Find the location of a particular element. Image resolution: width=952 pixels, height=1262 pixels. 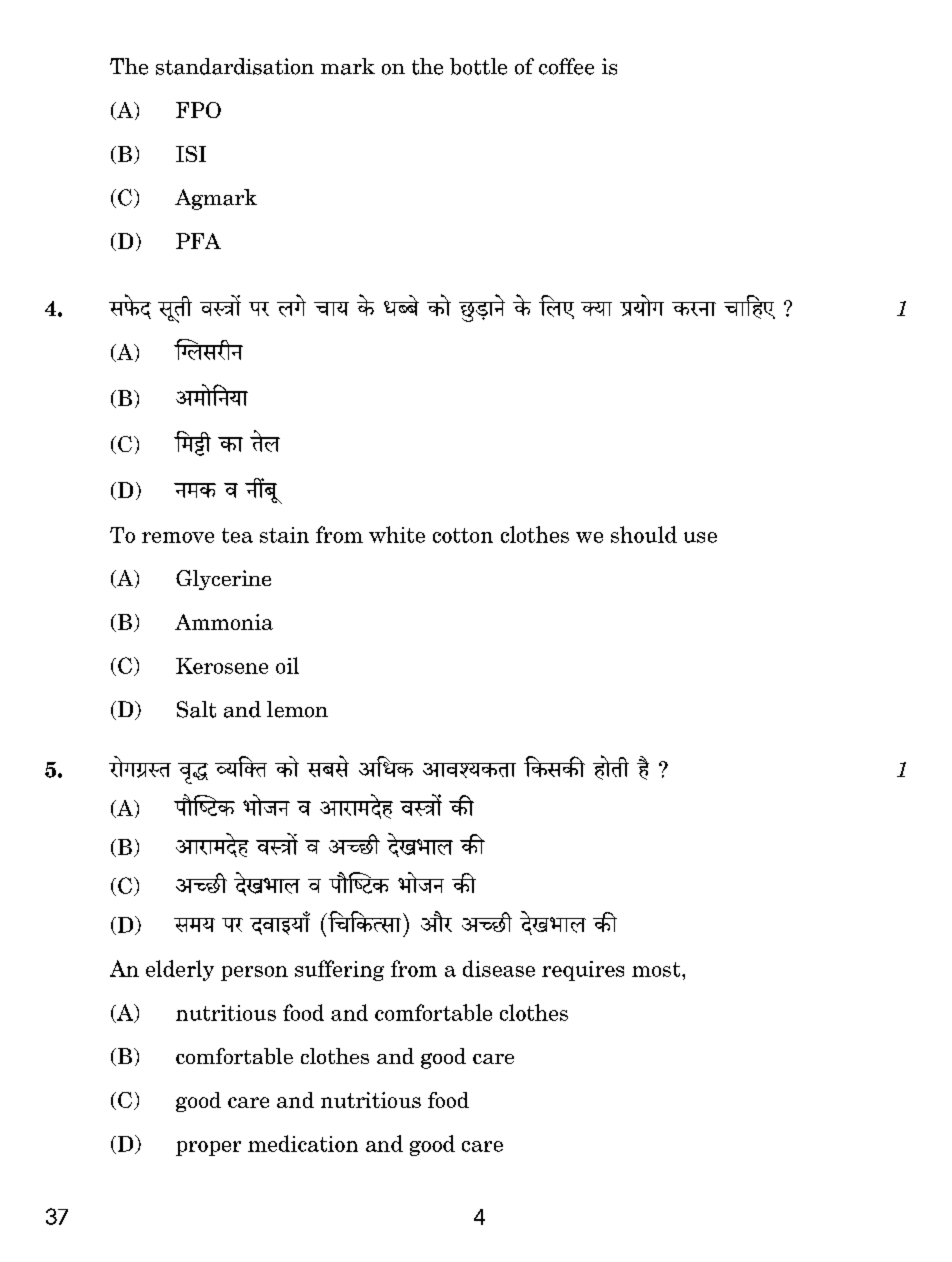

medication is located at coordinates (303, 1143).
